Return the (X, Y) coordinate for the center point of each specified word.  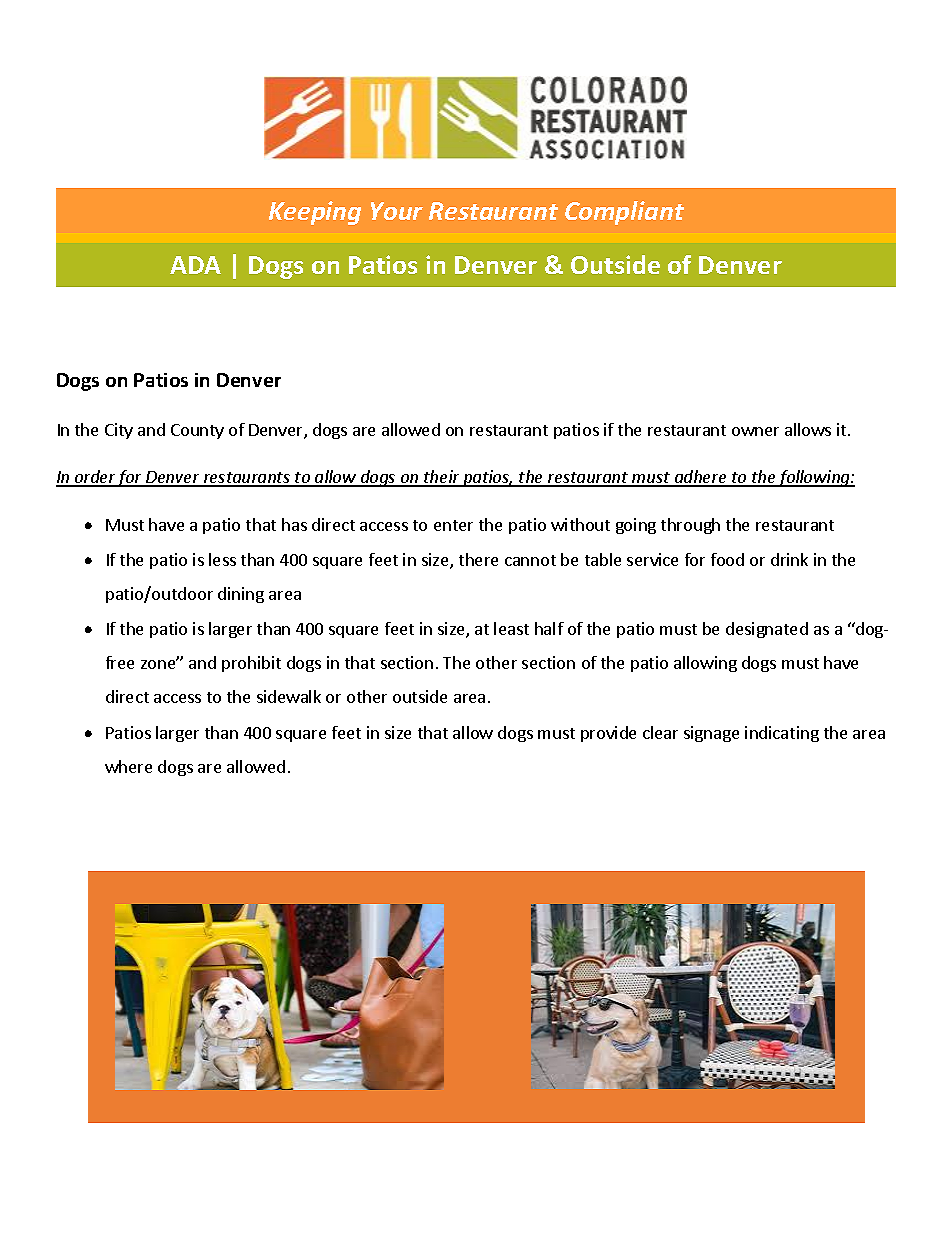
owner (755, 431)
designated (767, 630)
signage (711, 734)
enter (453, 525)
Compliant (624, 213)
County (197, 431)
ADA (195, 265)
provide (608, 734)
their (442, 478)
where (128, 766)
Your (397, 211)
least (511, 628)
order (95, 478)
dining (241, 595)
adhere (700, 478)
